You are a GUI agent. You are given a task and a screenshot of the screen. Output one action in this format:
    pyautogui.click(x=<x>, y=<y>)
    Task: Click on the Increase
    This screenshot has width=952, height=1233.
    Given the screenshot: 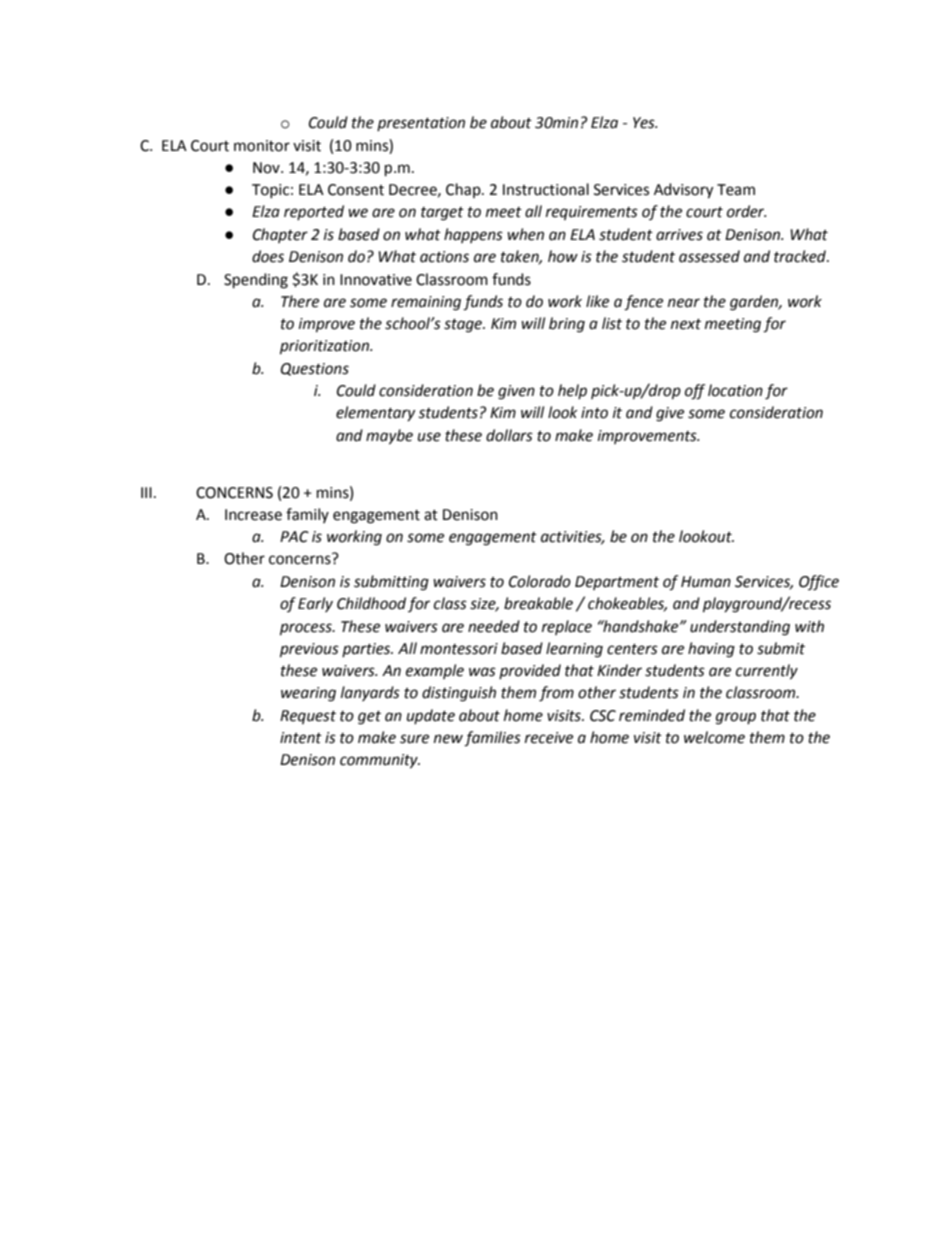 What is the action you would take?
    pyautogui.click(x=253, y=515)
